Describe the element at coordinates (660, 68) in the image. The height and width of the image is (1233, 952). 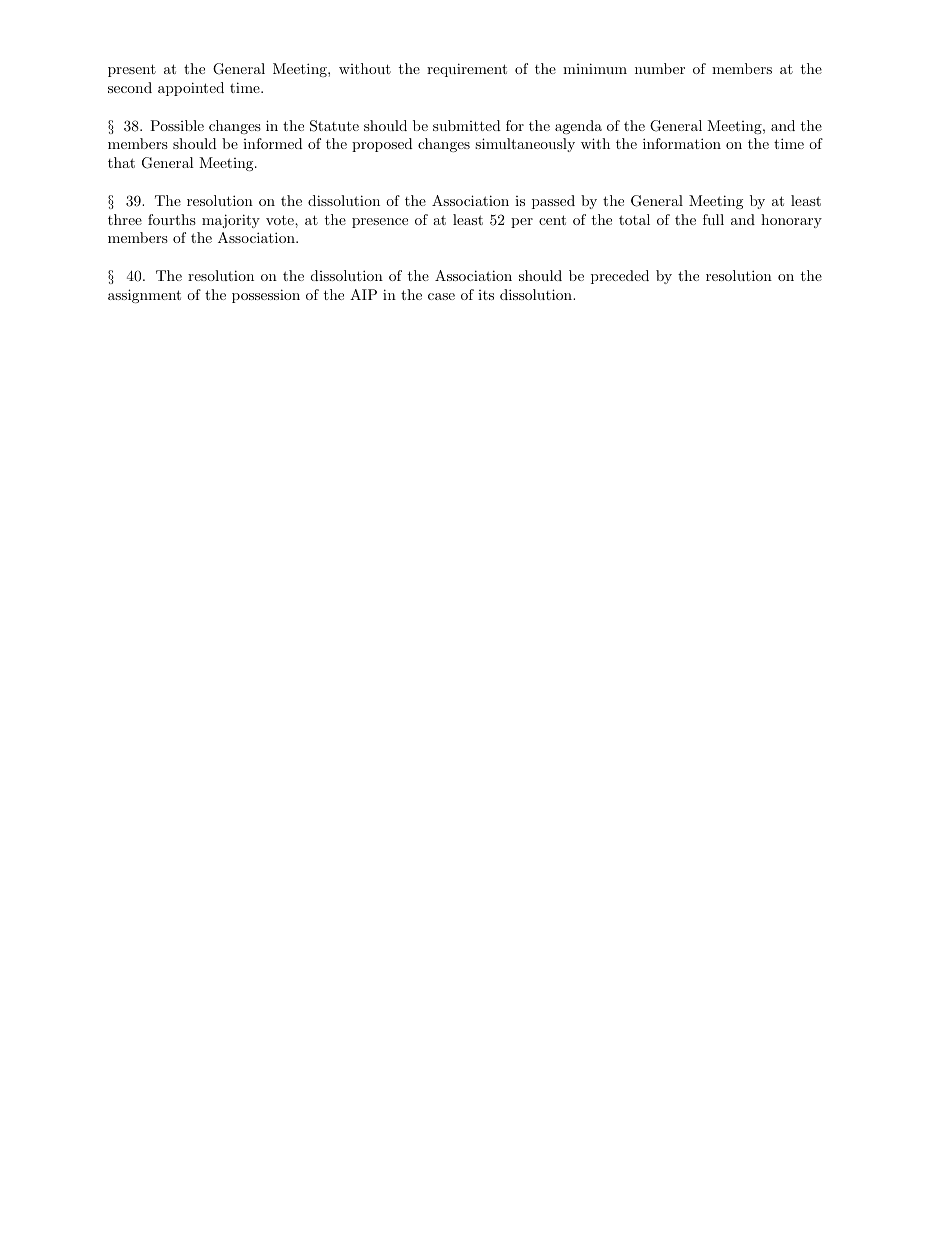
I see `number` at that location.
